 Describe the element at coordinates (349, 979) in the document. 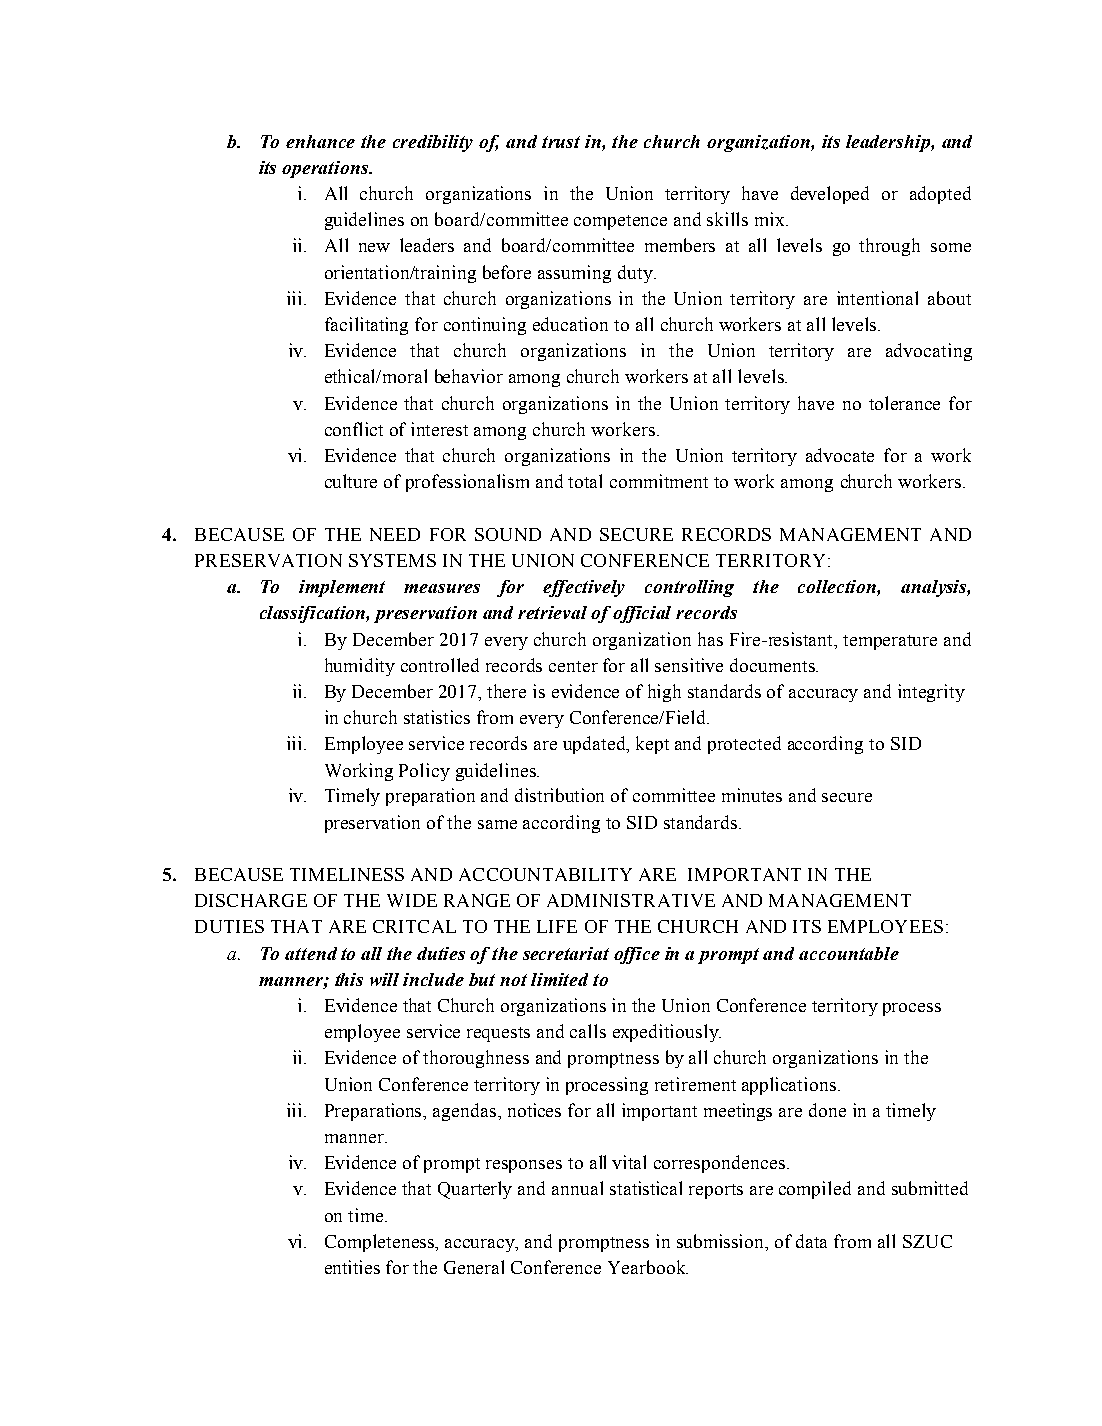

I see `this` at that location.
